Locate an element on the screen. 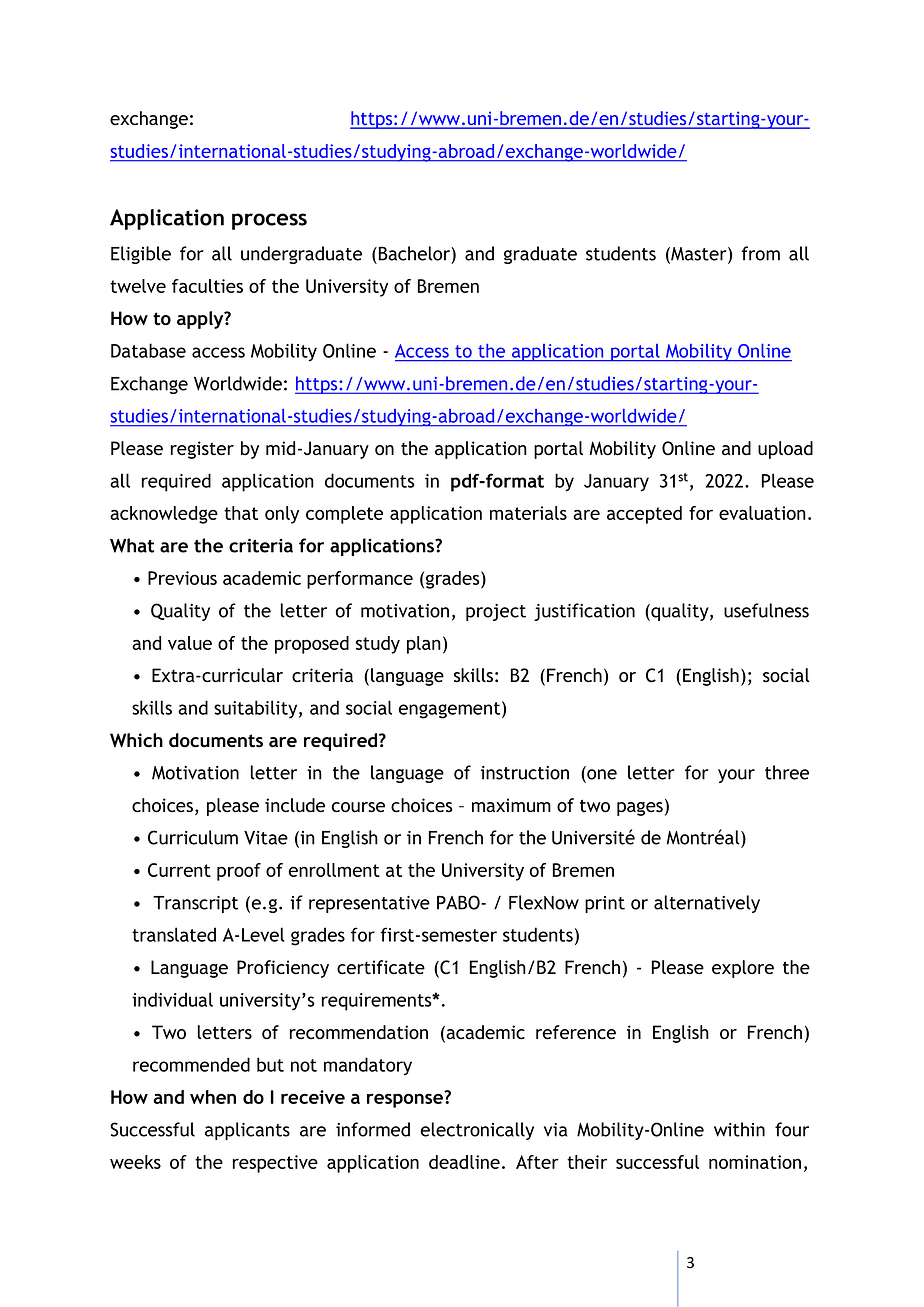 Image resolution: width=924 pixels, height=1307 pixels. applicants is located at coordinates (247, 1131).
